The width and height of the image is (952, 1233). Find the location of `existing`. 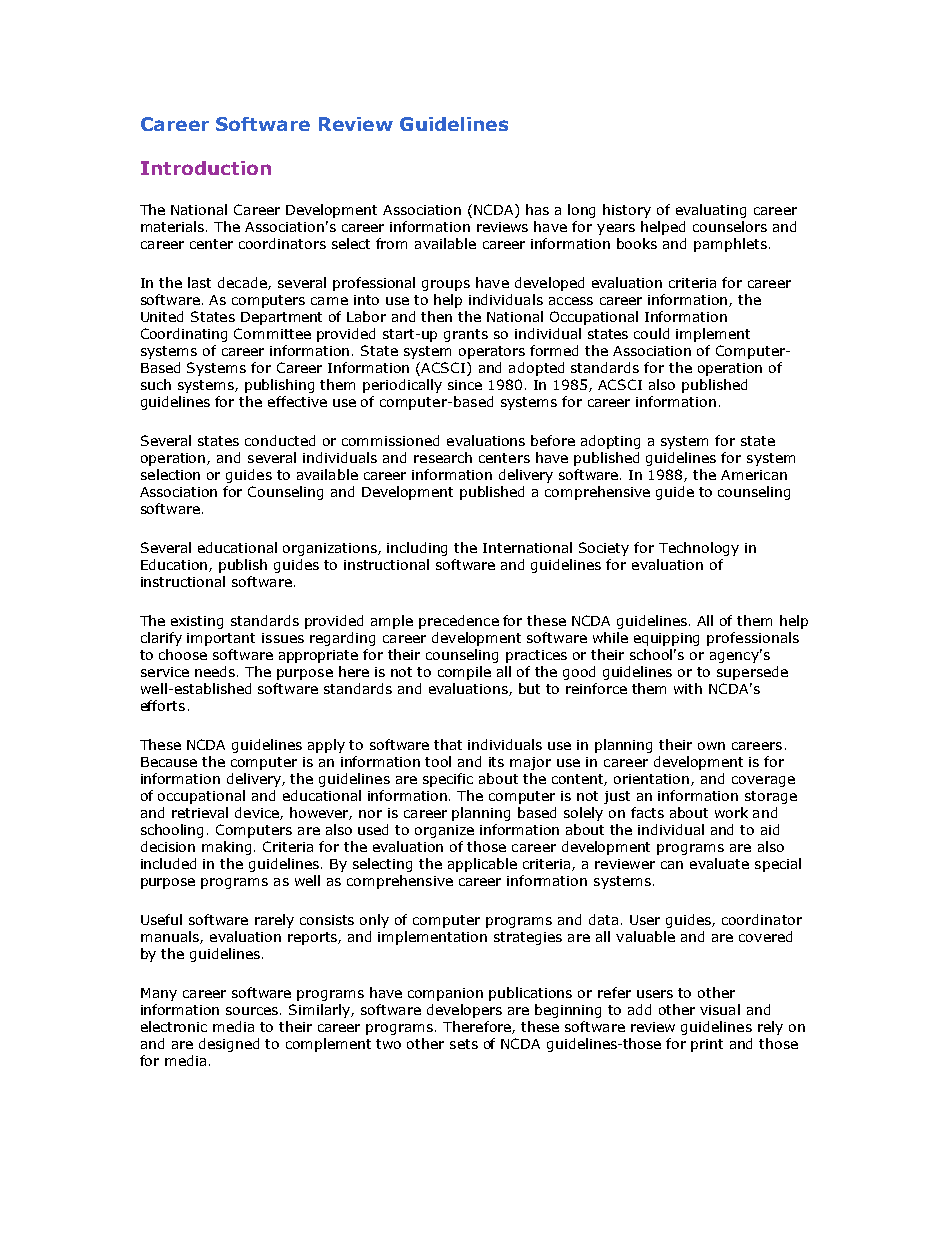

existing is located at coordinates (197, 622).
